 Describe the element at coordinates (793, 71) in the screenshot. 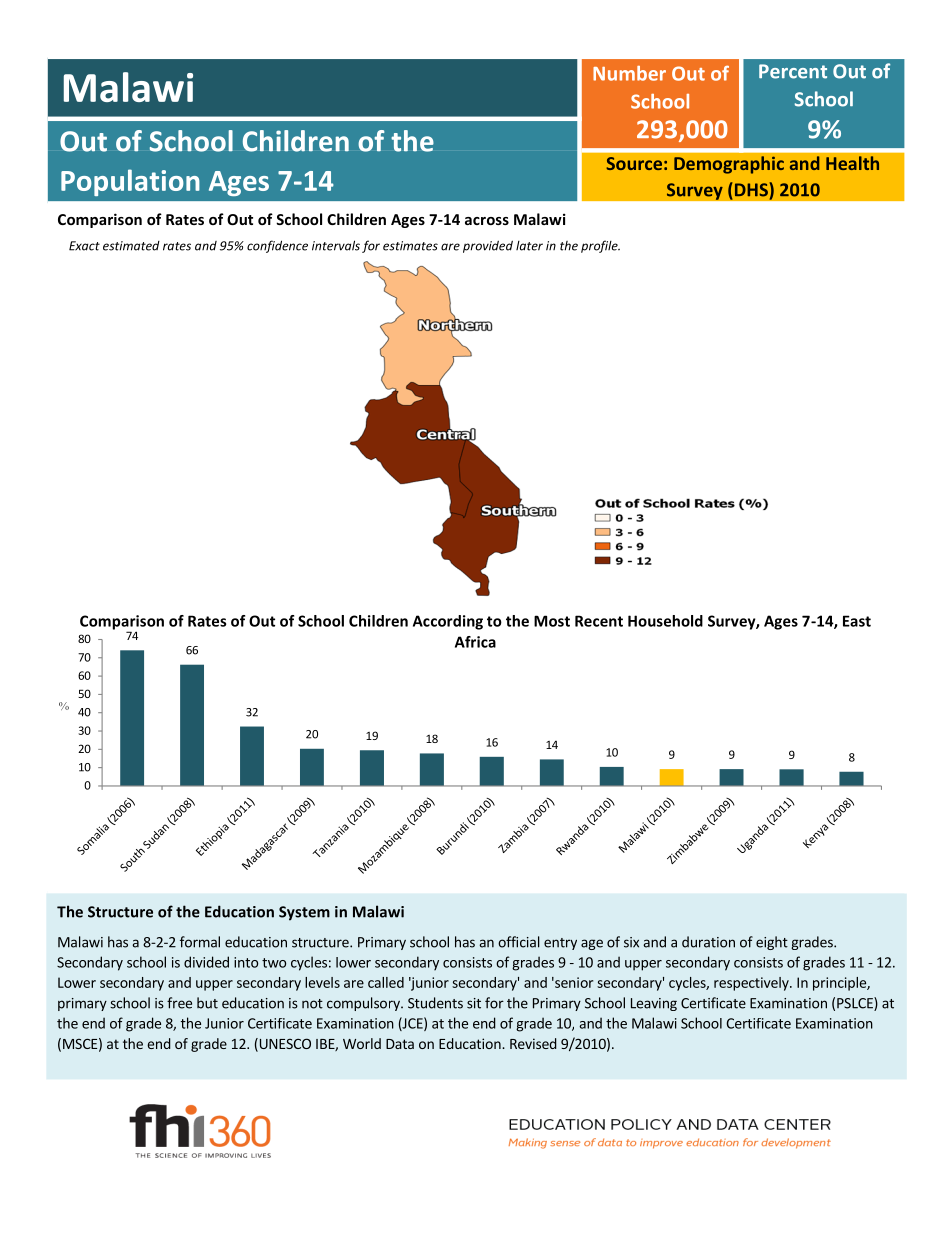

I see `Percent` at that location.
